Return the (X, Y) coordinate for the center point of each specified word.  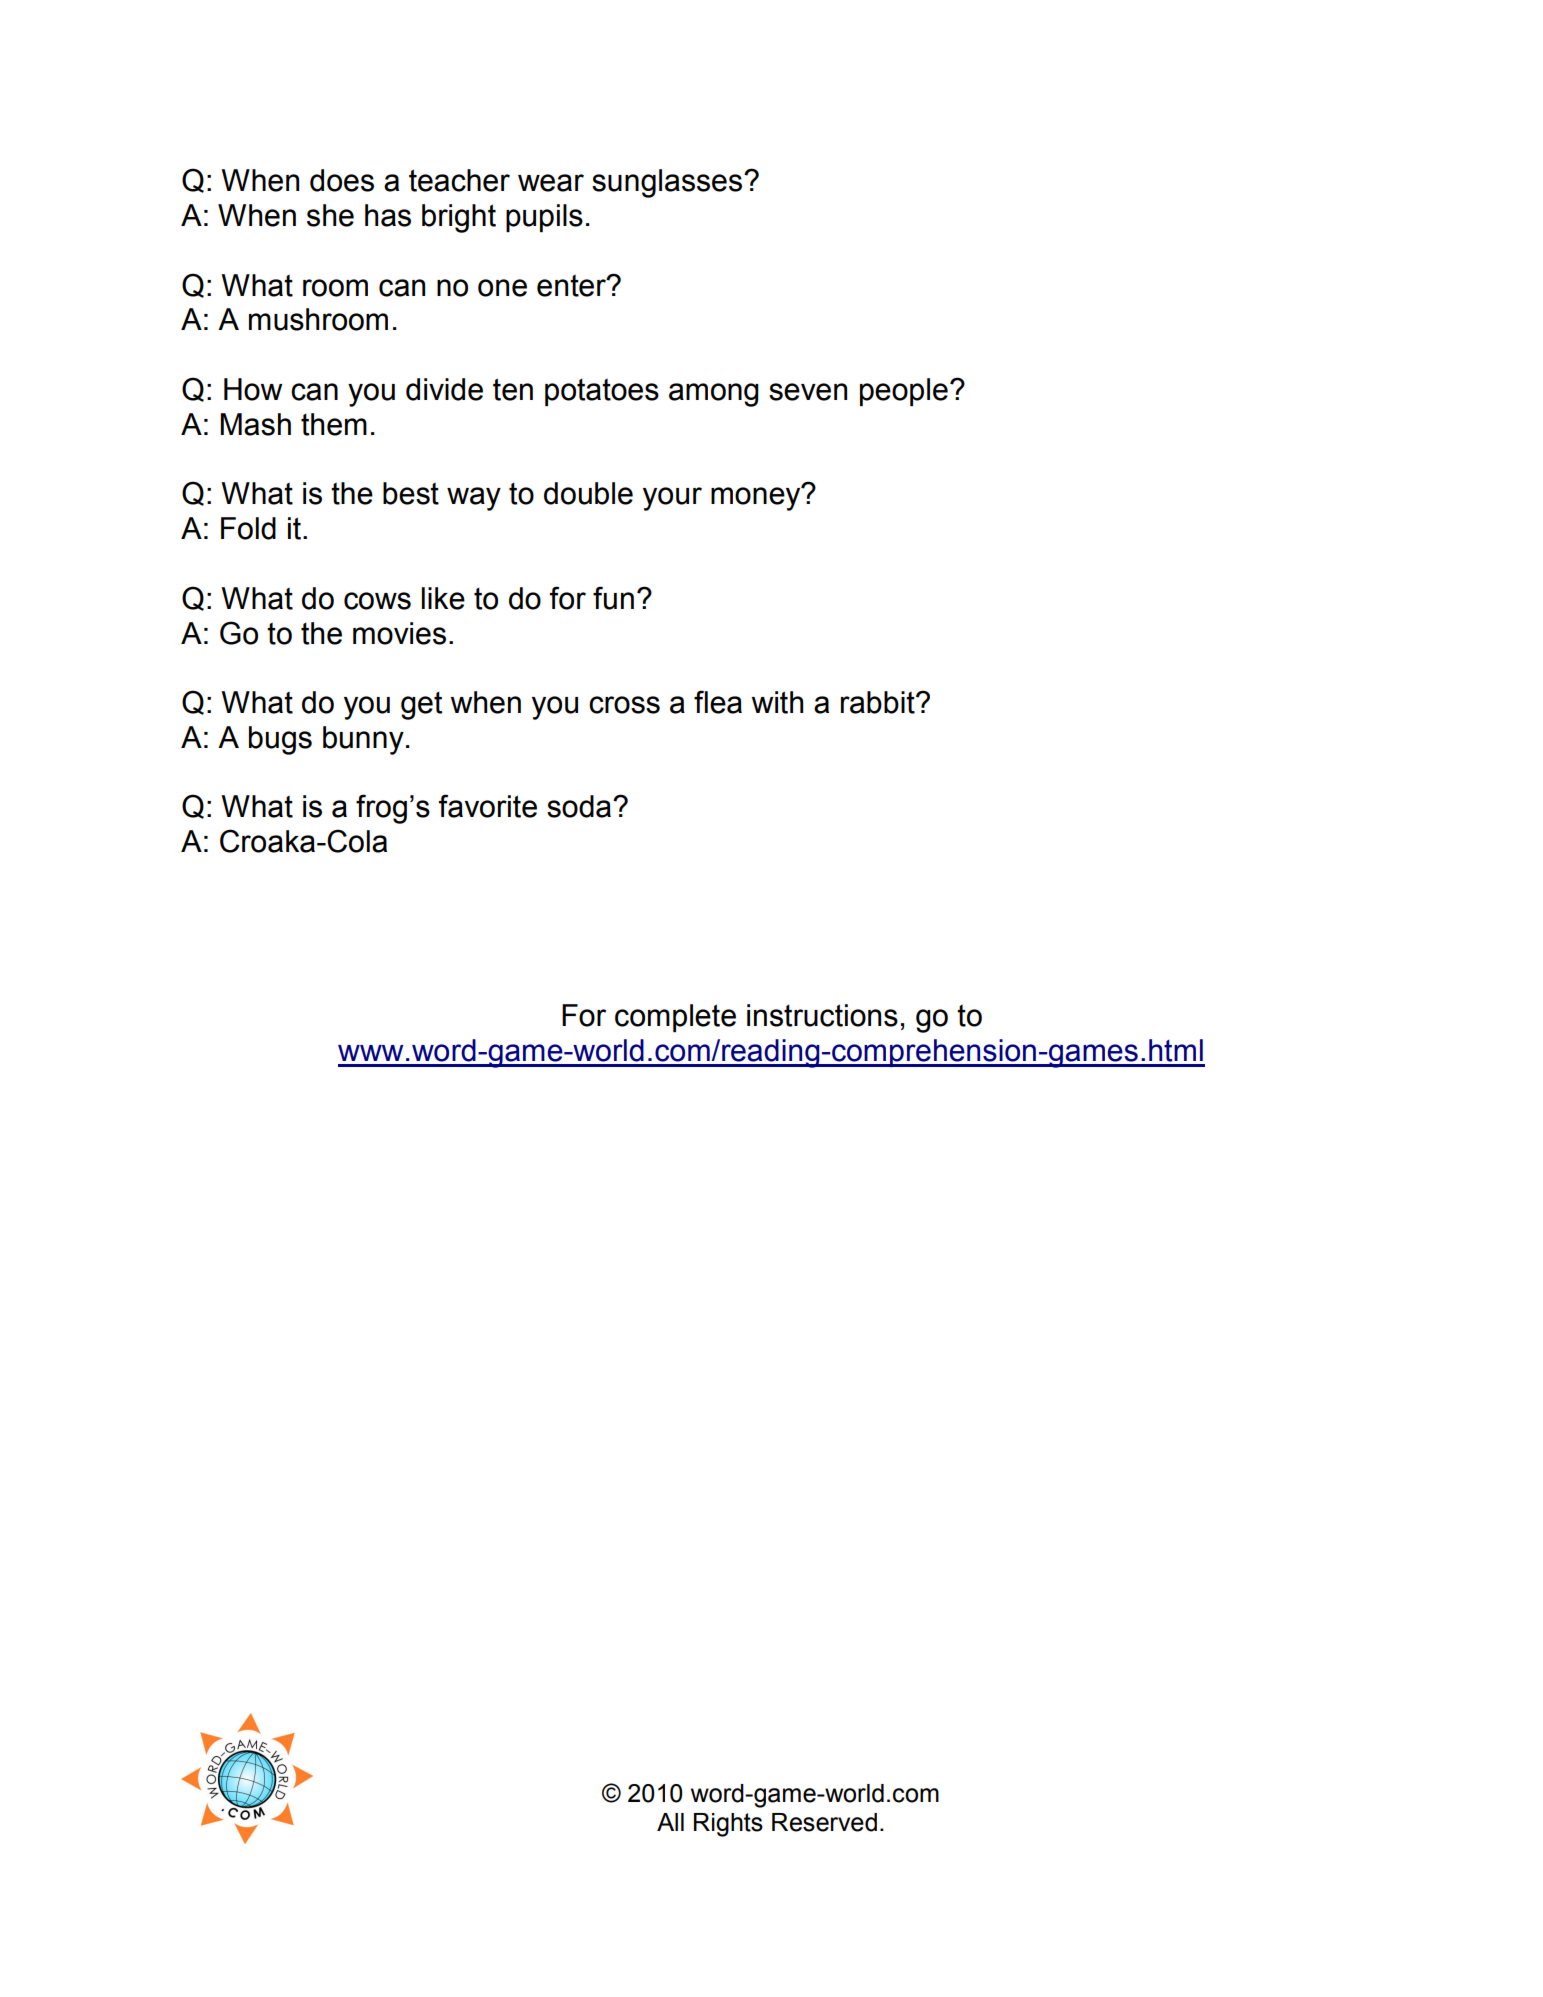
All (670, 1822)
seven (808, 392)
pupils (544, 218)
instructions (822, 1015)
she (330, 215)
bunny (363, 740)
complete (675, 1018)
